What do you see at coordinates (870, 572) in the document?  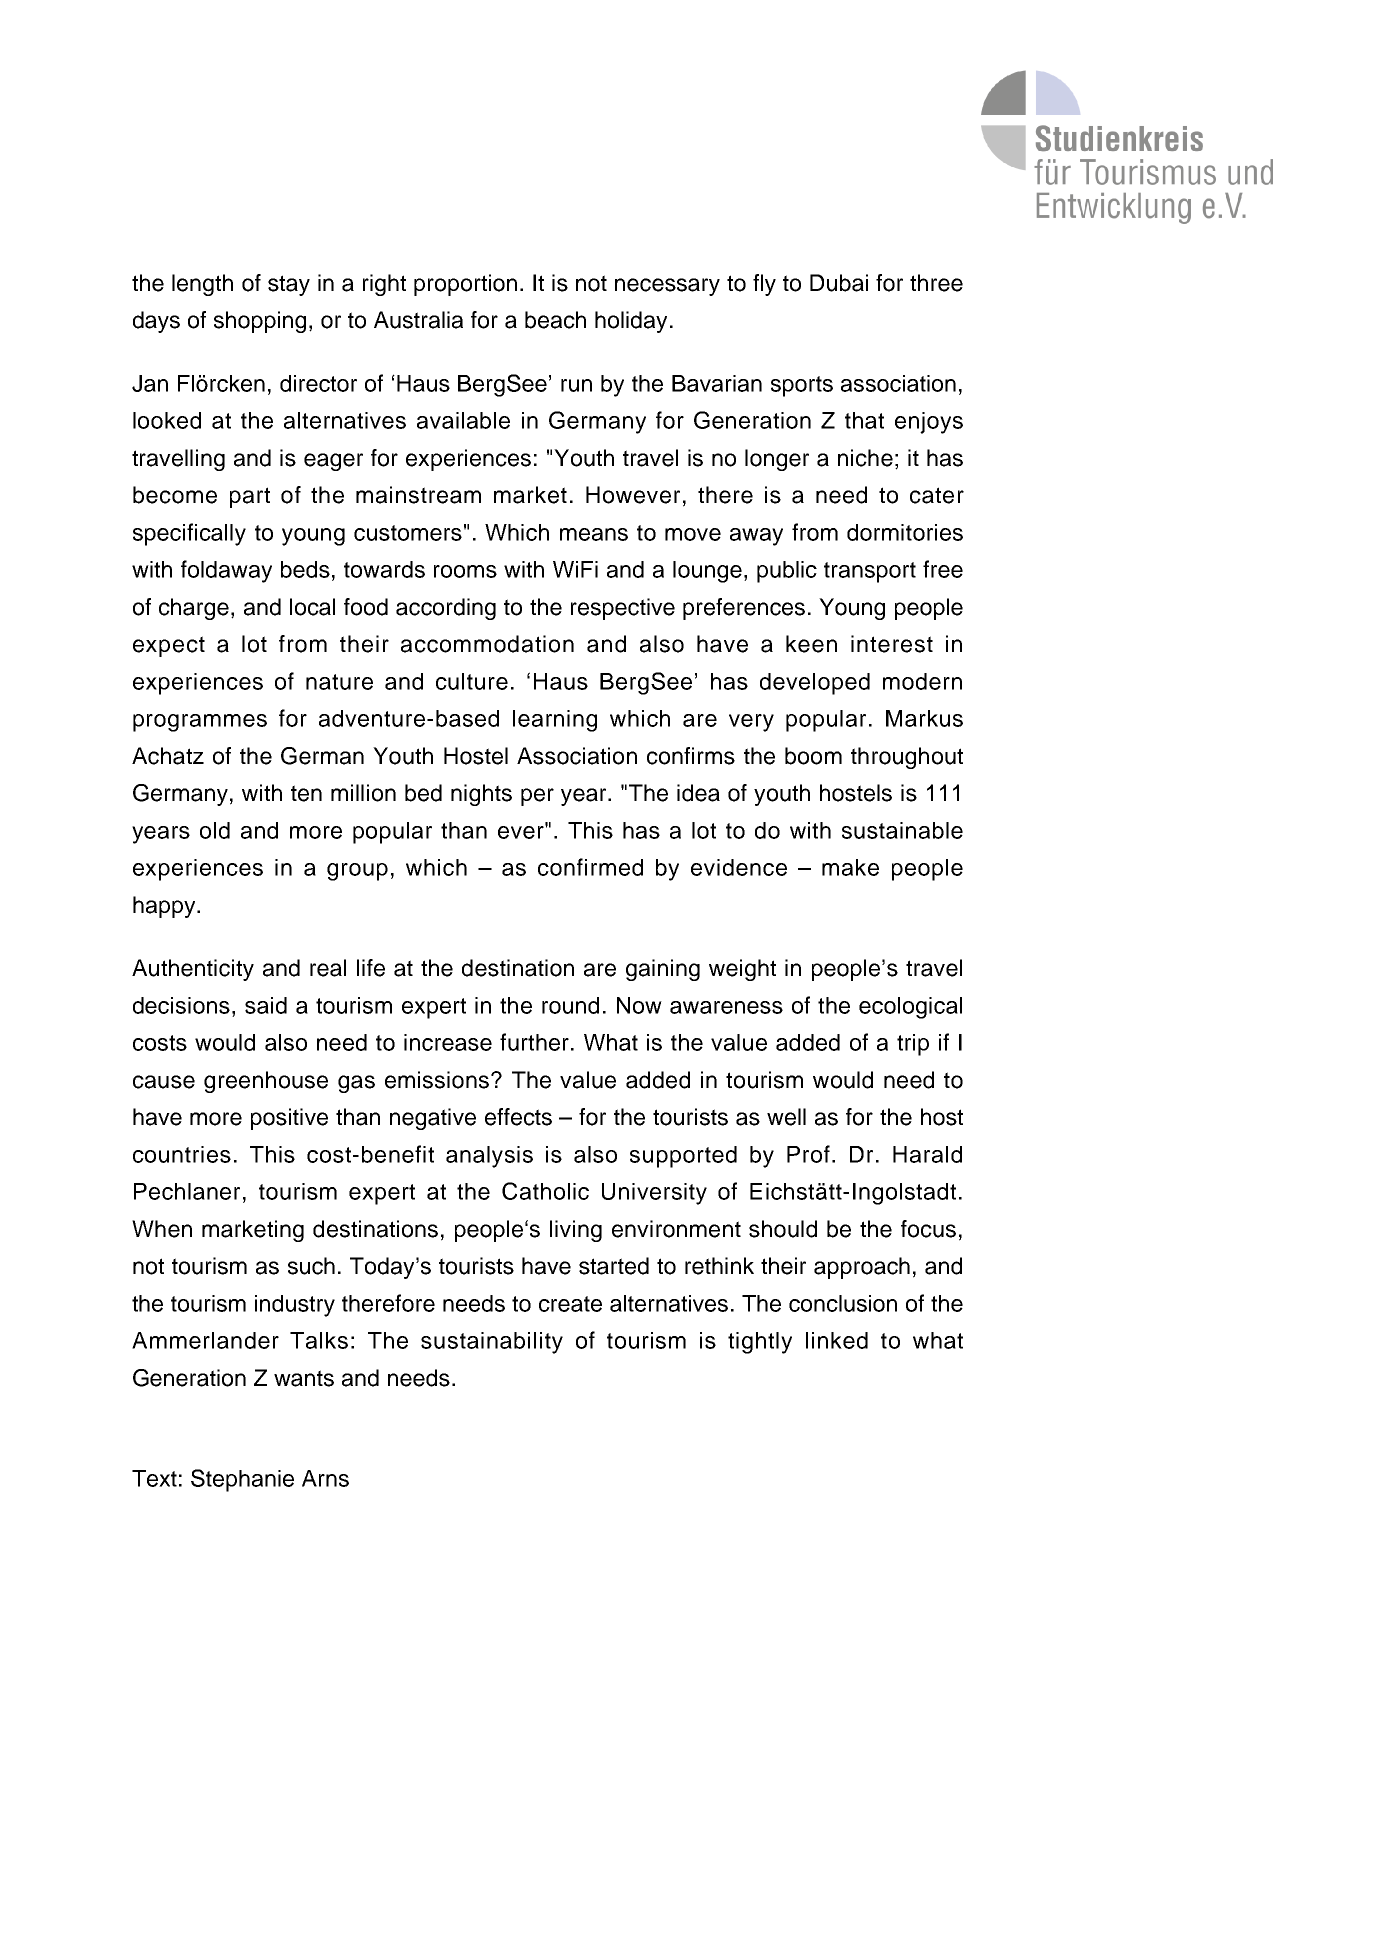 I see `transport` at bounding box center [870, 572].
